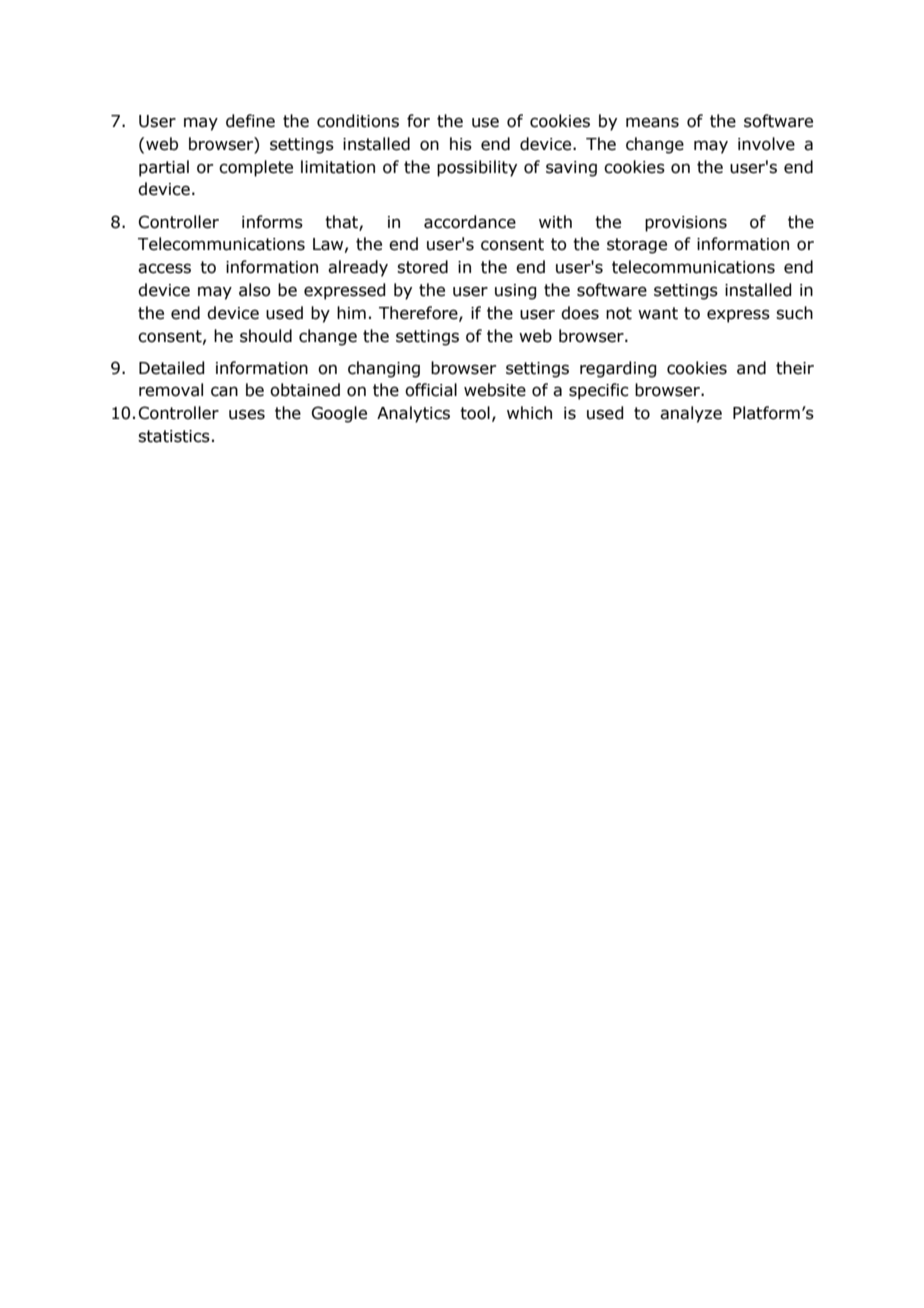  Describe the element at coordinates (766, 144) in the image. I see `involve` at that location.
